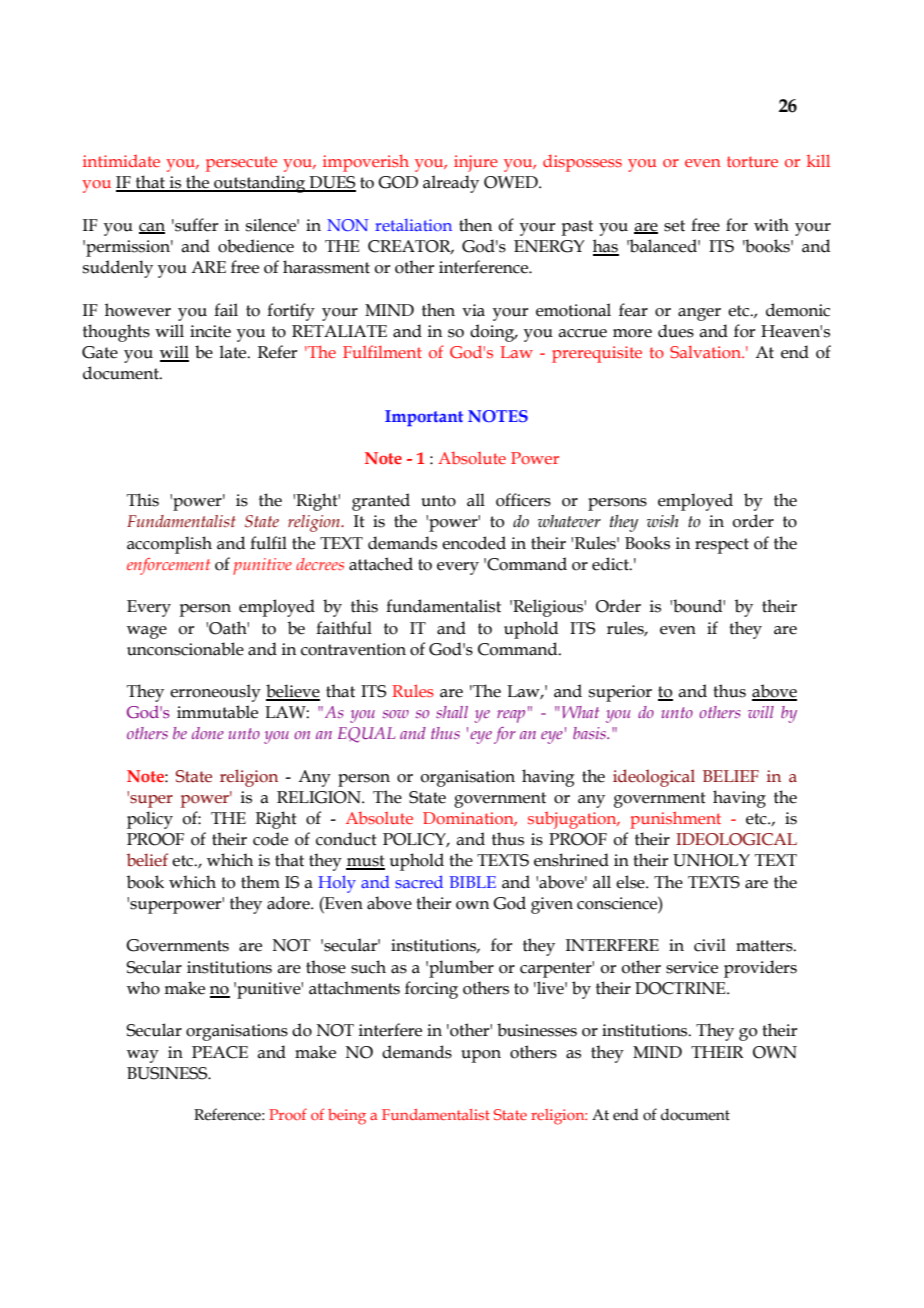 Image resolution: width=924 pixels, height=1308 pixels. Describe the element at coordinates (241, 164) in the screenshot. I see `persecute` at that location.
